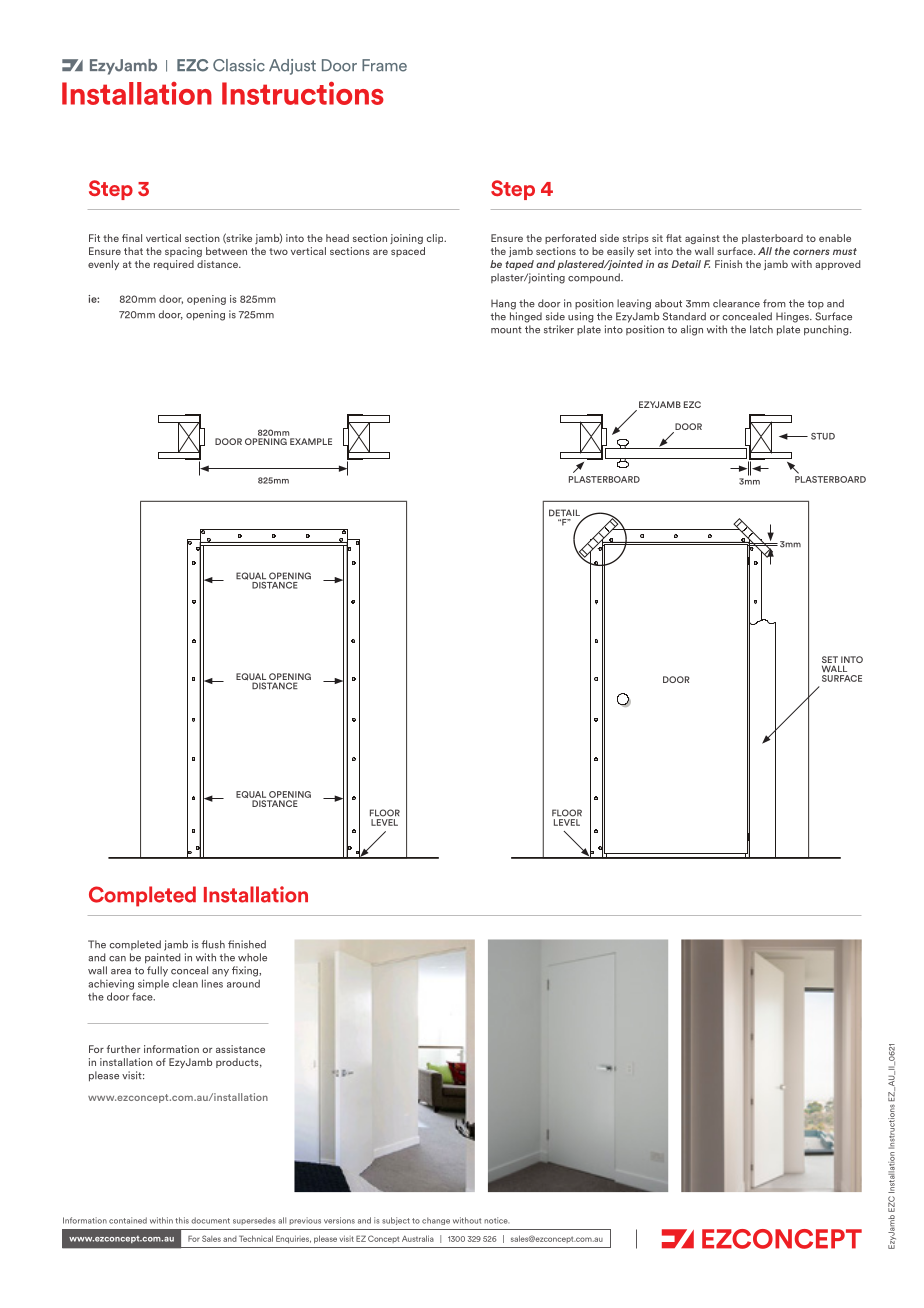 This screenshot has height=1308, width=924. I want to click on mount, so click(506, 330).
